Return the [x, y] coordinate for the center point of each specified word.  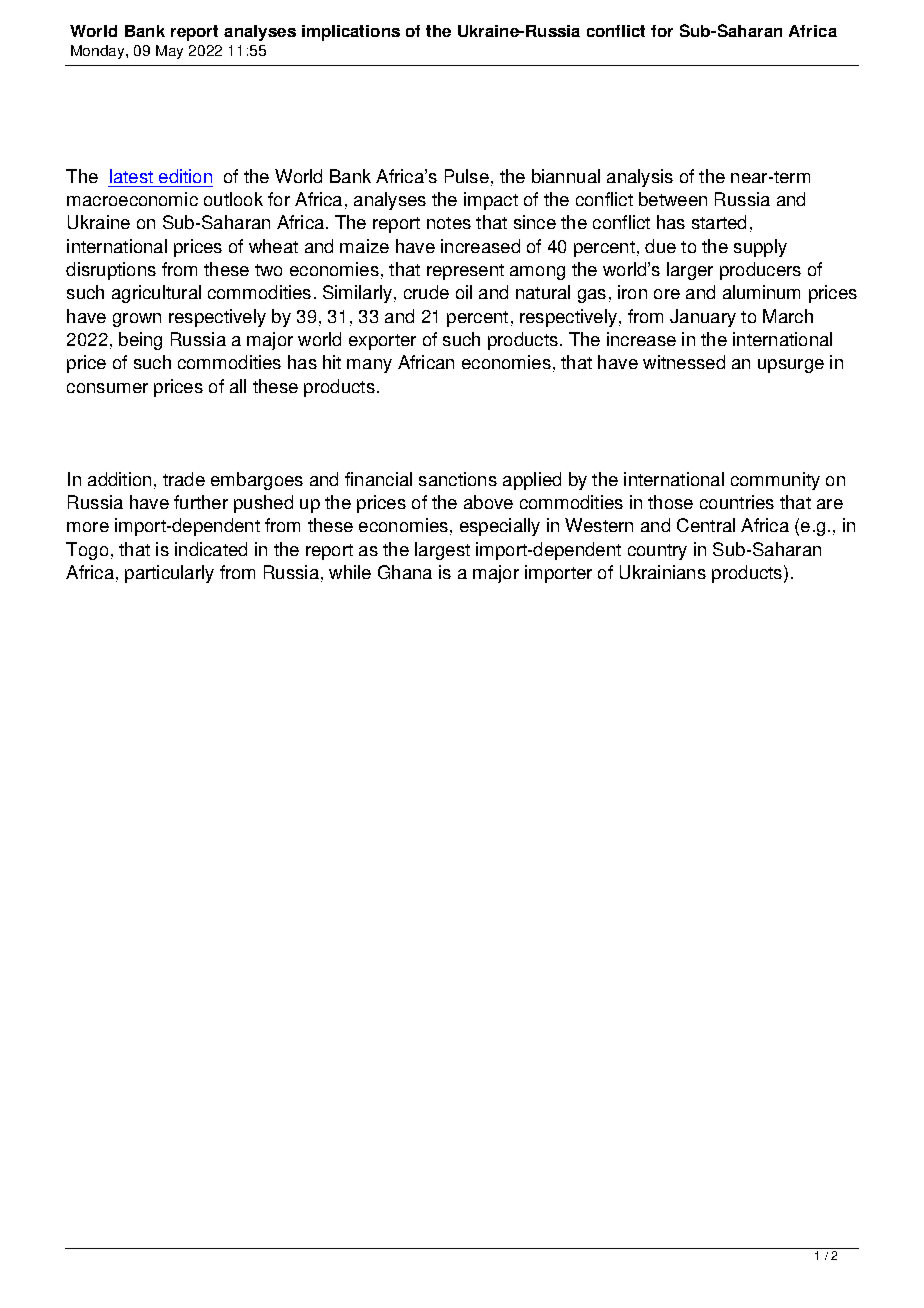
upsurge [791, 366]
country [657, 552]
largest [442, 551]
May [169, 52]
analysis [640, 178]
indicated [211, 549]
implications [351, 33]
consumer [107, 388]
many [369, 366]
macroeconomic [132, 199]
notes [449, 223]
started [719, 222]
